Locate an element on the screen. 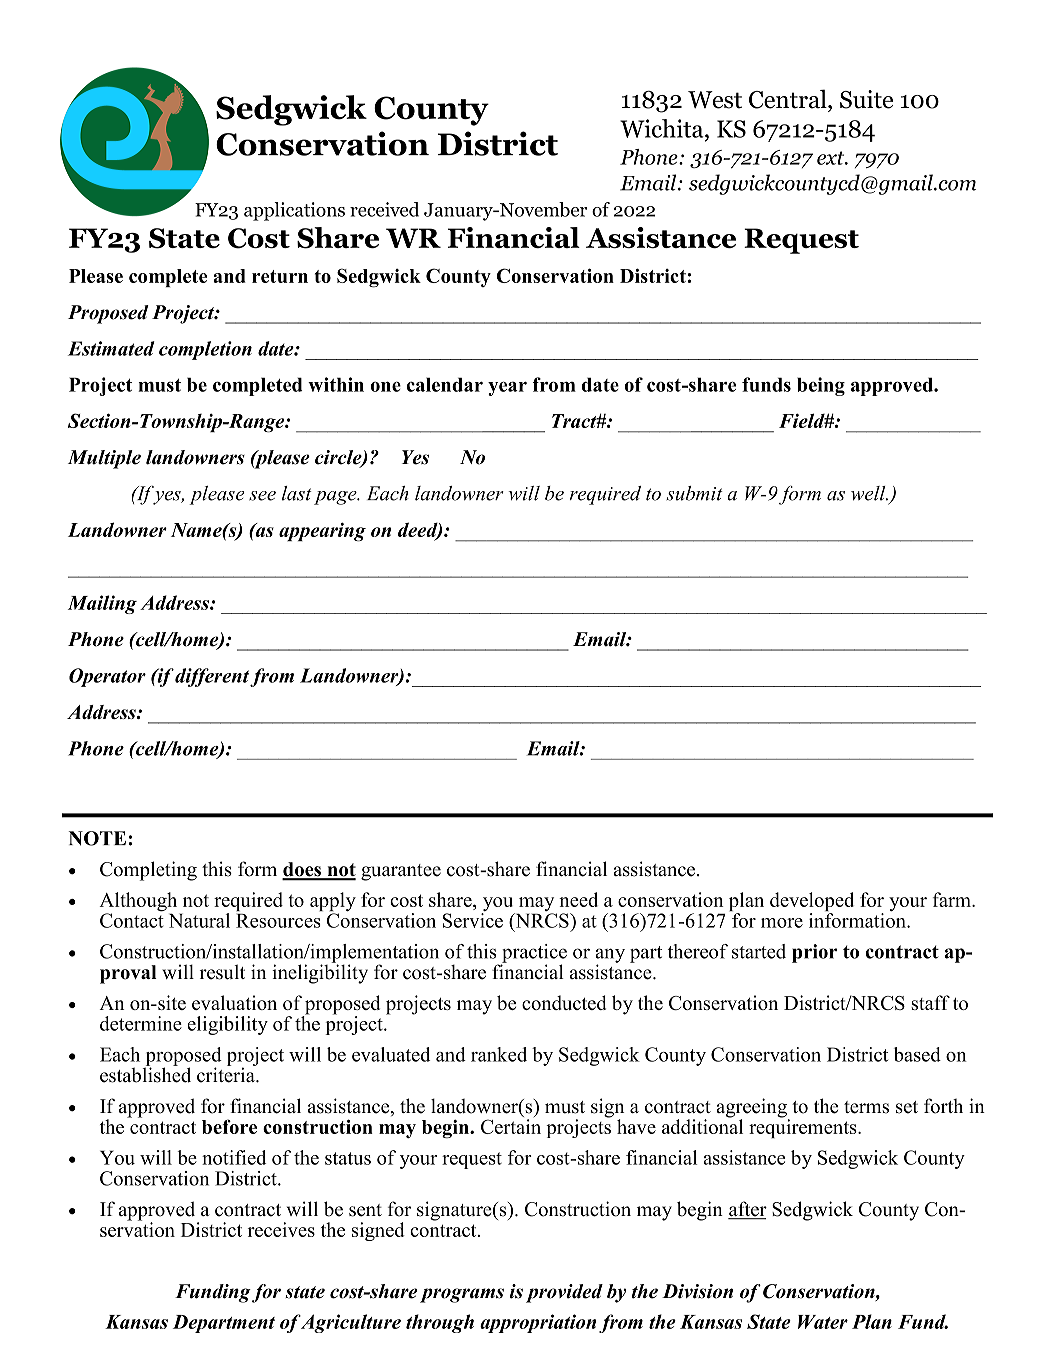  Suite is located at coordinates (866, 99).
